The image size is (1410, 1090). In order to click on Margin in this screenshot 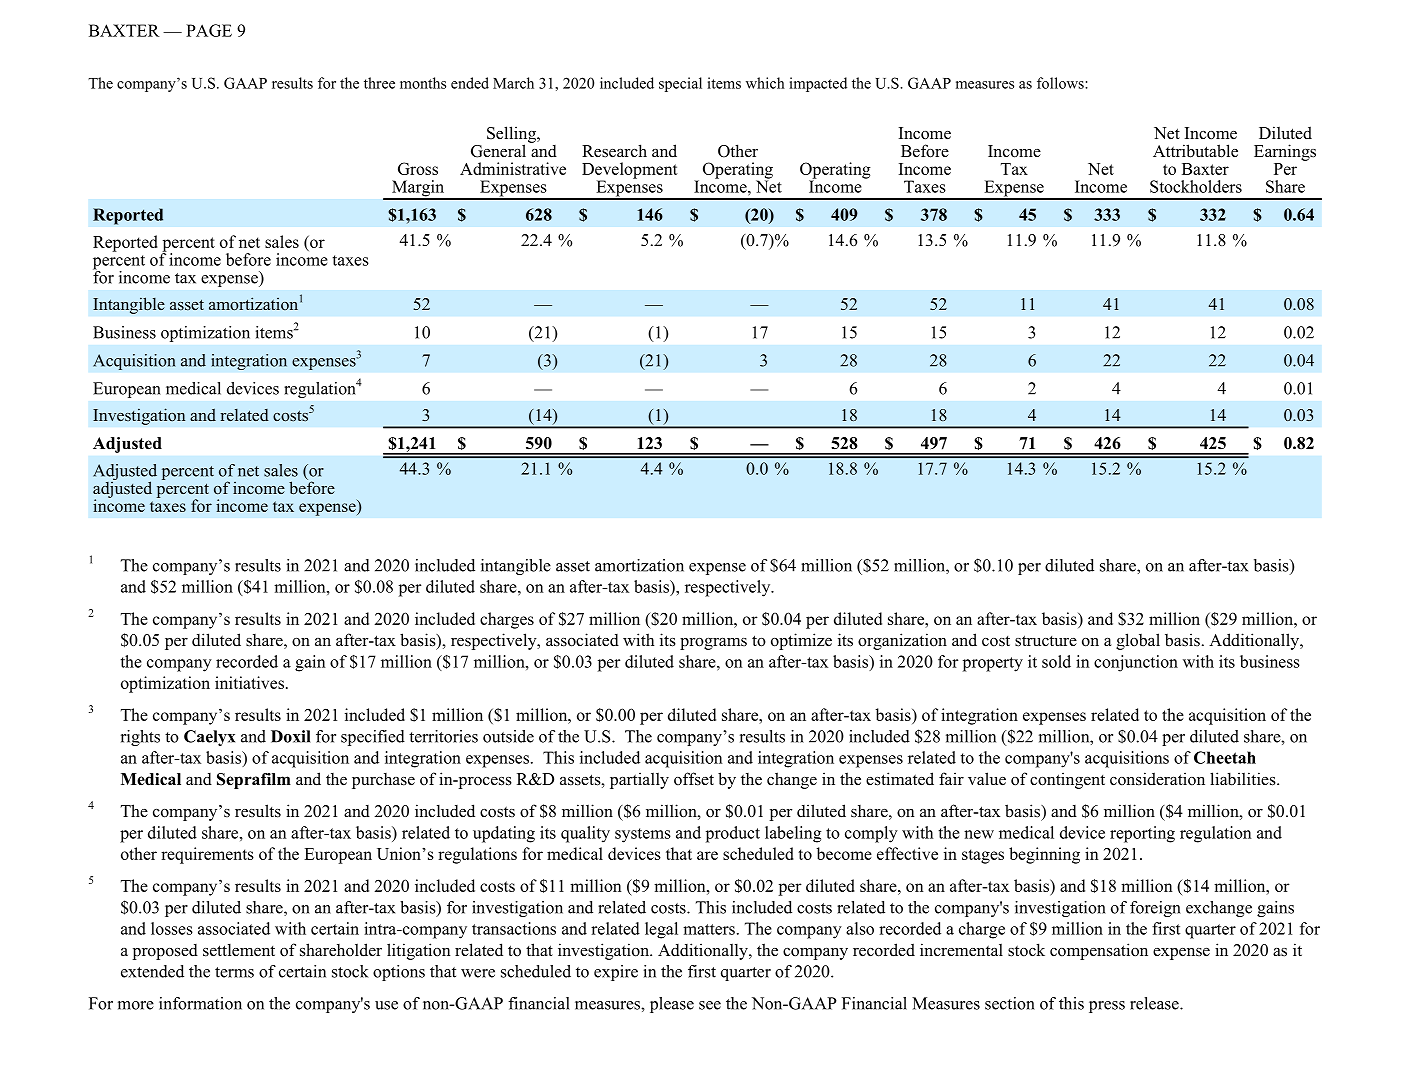, I will do `click(418, 189)`.
